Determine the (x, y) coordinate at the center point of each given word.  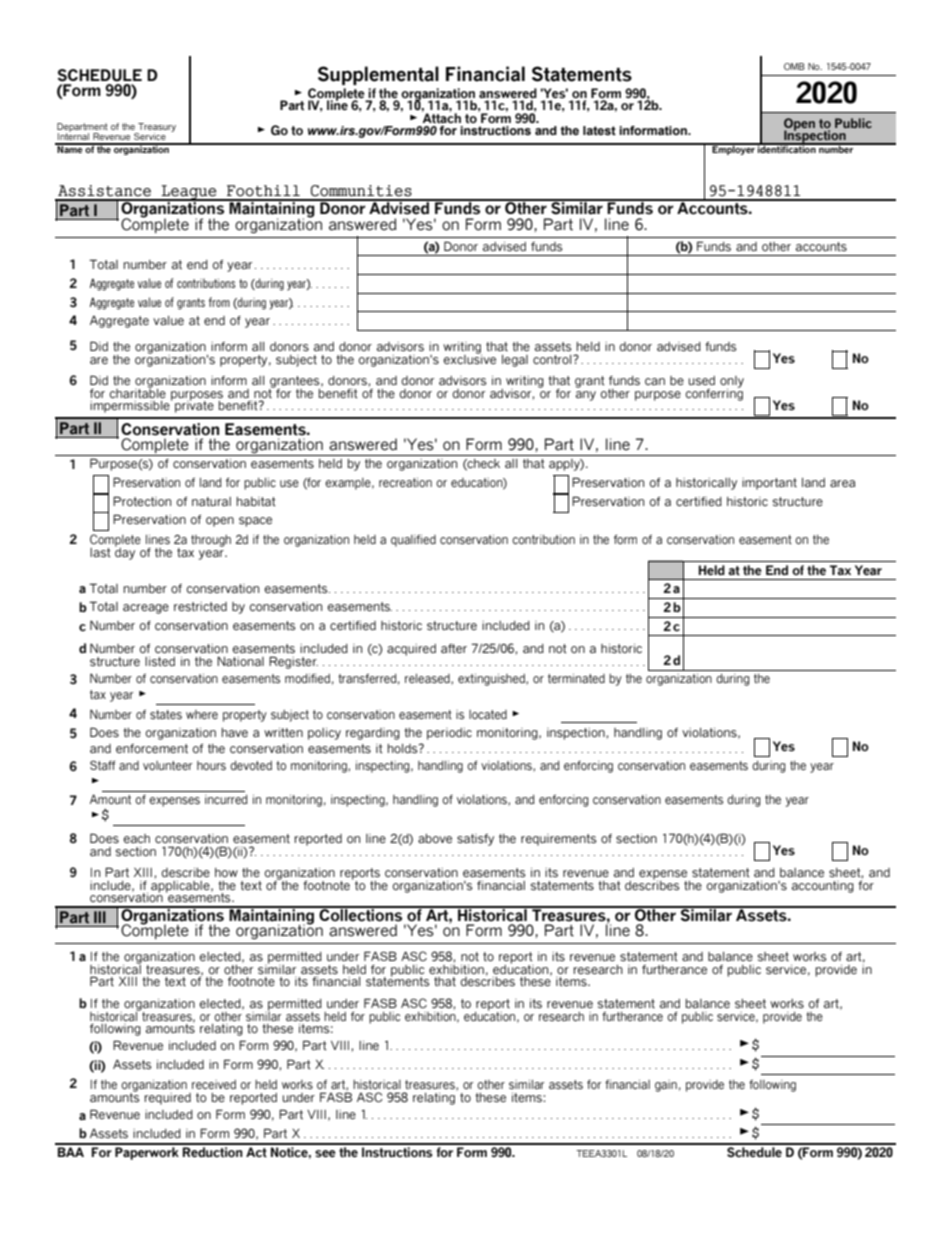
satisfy (475, 840)
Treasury (156, 129)
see (325, 1154)
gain (666, 1086)
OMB (794, 66)
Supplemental (378, 75)
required (167, 1099)
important (769, 484)
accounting (823, 887)
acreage (146, 609)
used (701, 380)
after (454, 648)
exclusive (469, 358)
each (136, 838)
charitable (137, 392)
